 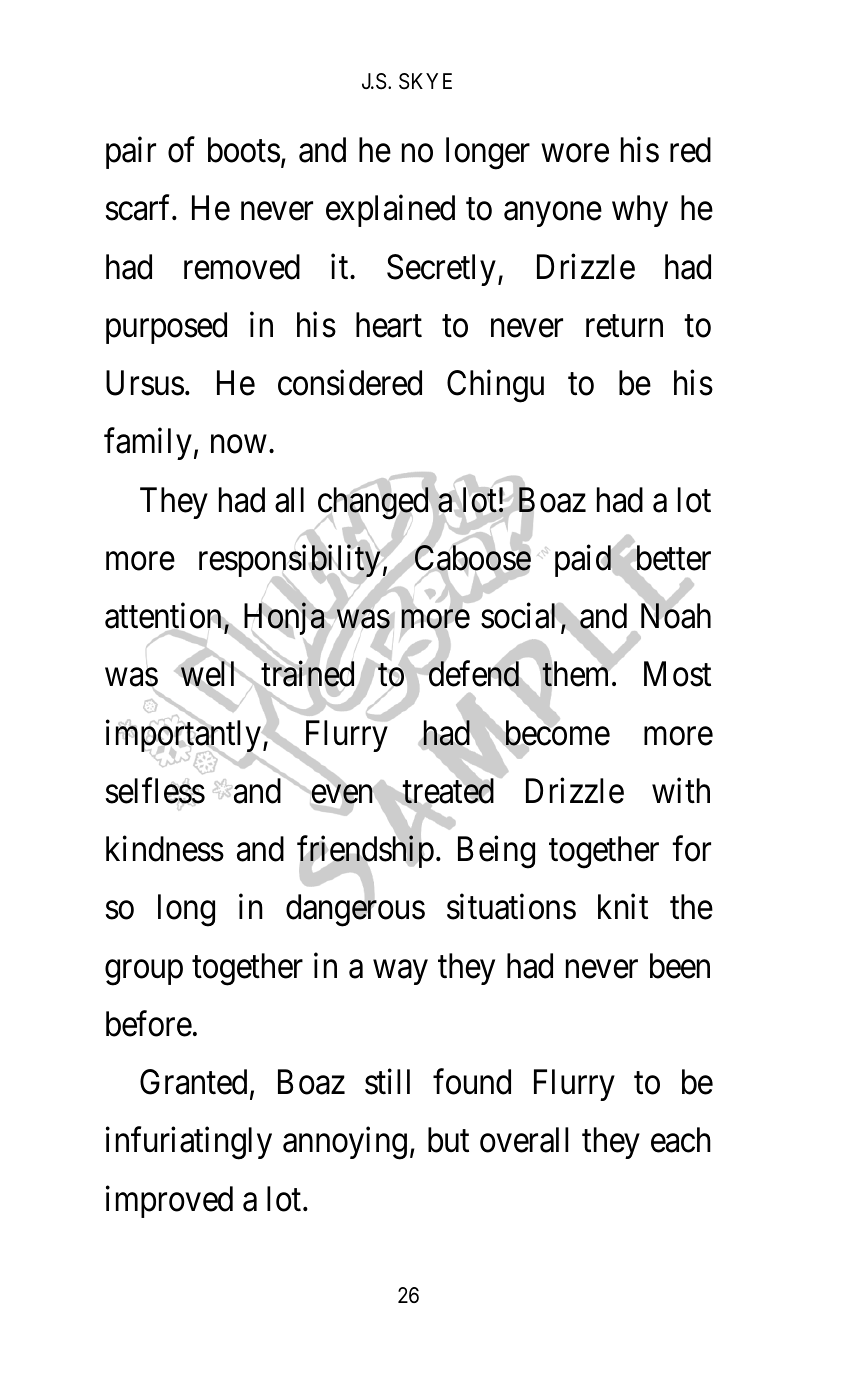 I want to click on trained, so click(x=307, y=674).
